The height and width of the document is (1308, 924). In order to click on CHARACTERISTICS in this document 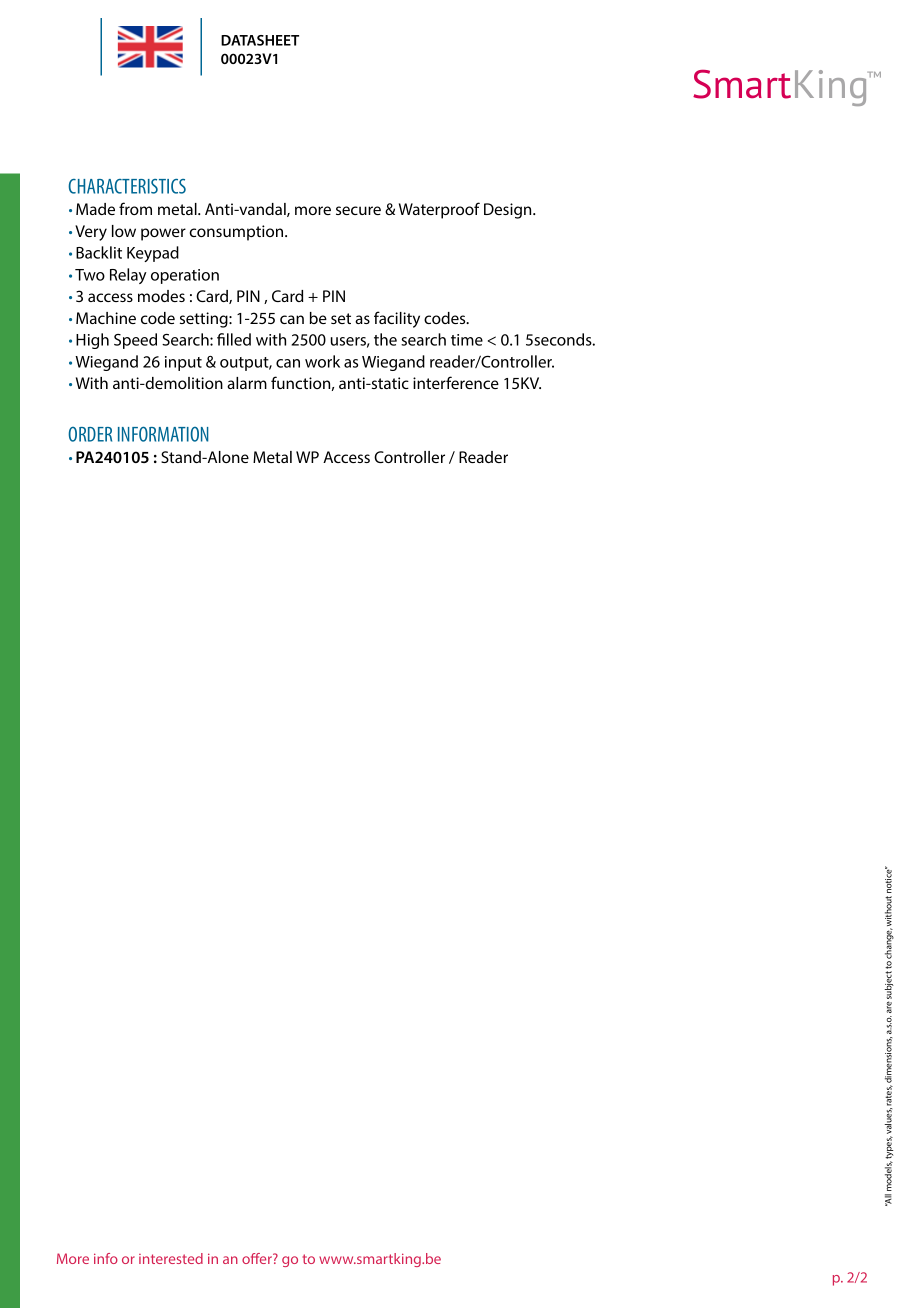, I will do `click(127, 186)`.
